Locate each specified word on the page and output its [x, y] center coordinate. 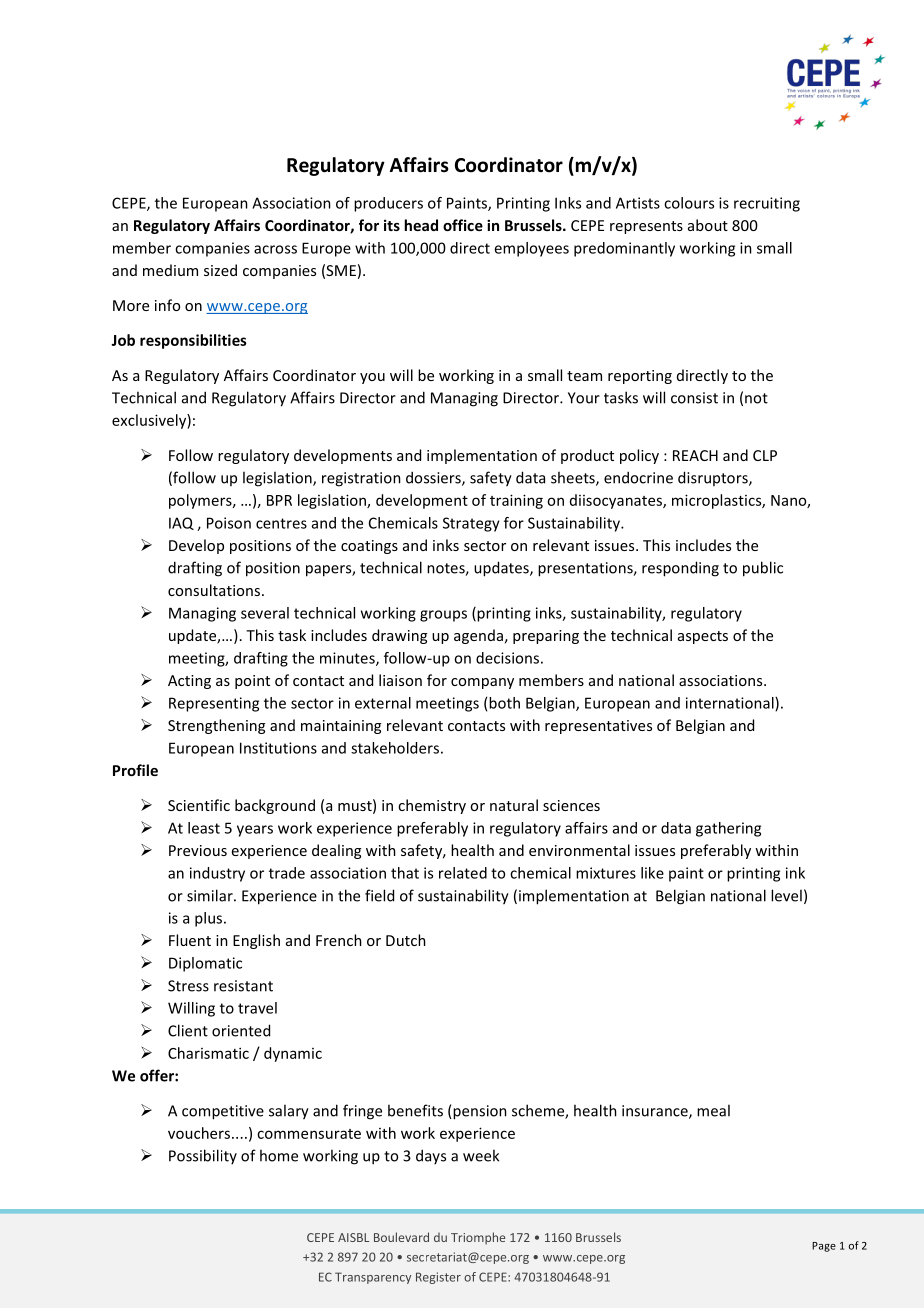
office [463, 225]
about [708, 225]
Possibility [203, 1156]
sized [220, 270]
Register [438, 1278]
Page [824, 1247]
